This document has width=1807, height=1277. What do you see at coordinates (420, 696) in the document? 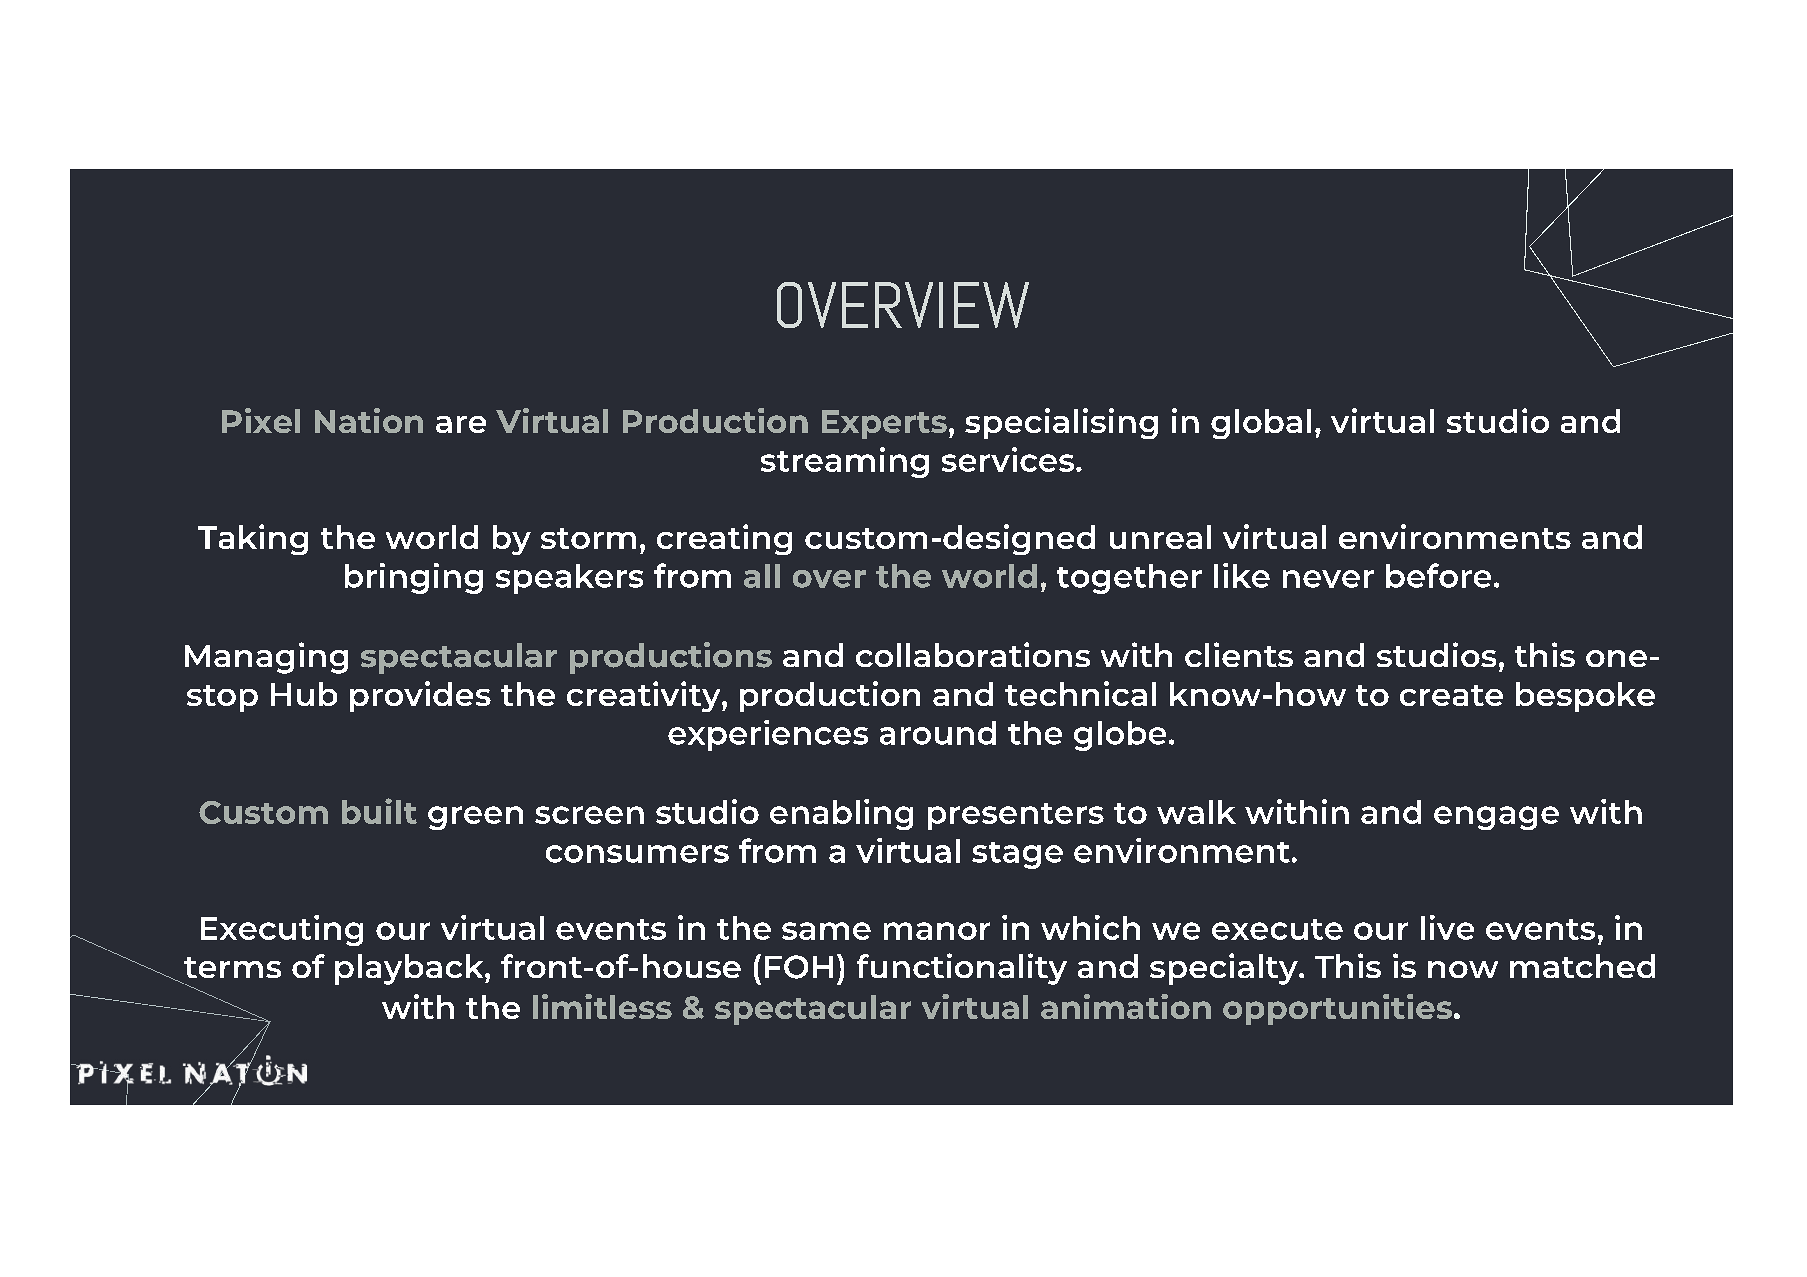
I see `provides` at bounding box center [420, 696].
